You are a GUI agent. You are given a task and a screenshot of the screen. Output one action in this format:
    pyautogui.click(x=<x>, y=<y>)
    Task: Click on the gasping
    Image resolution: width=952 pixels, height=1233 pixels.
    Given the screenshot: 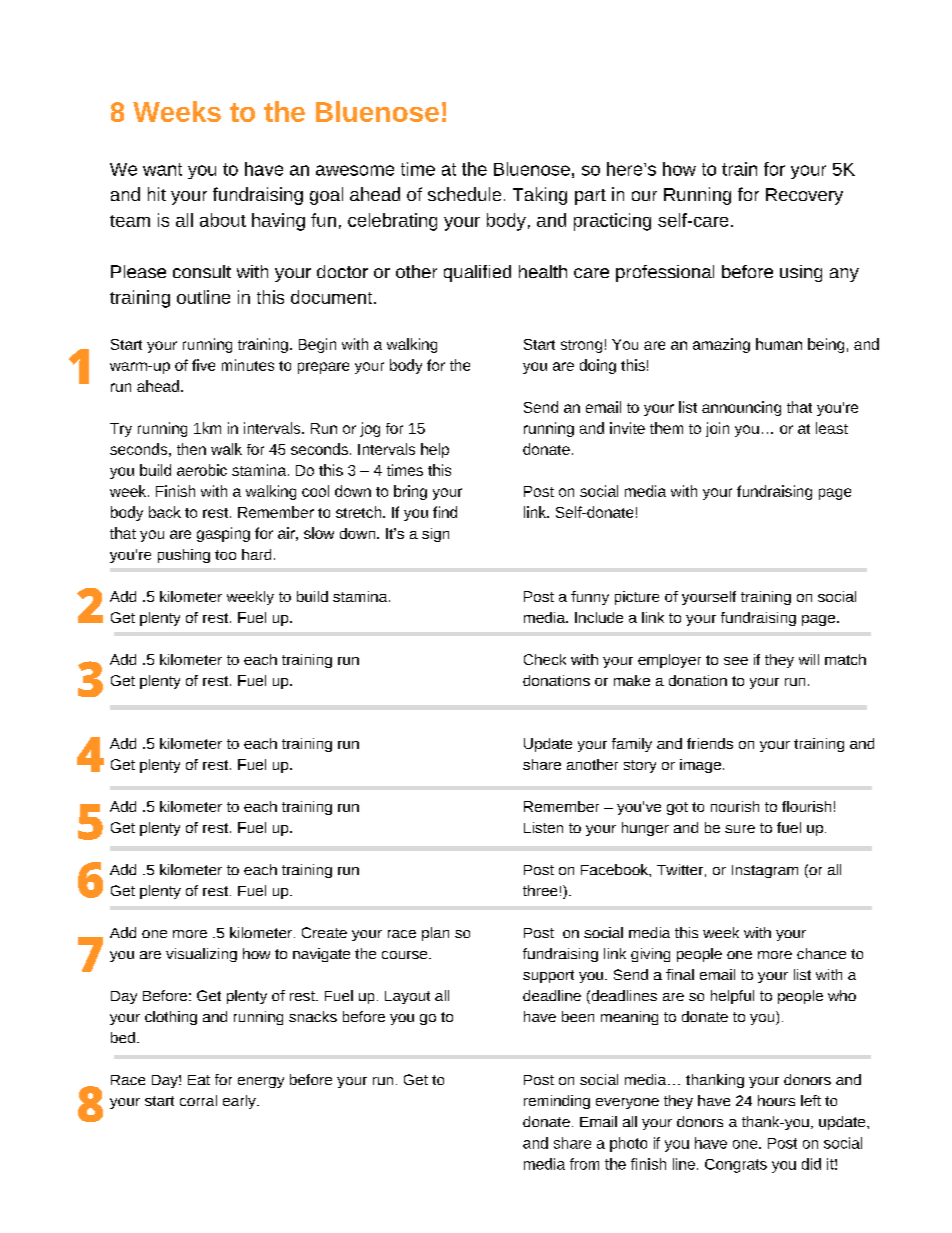 What is the action you would take?
    pyautogui.click(x=223, y=534)
